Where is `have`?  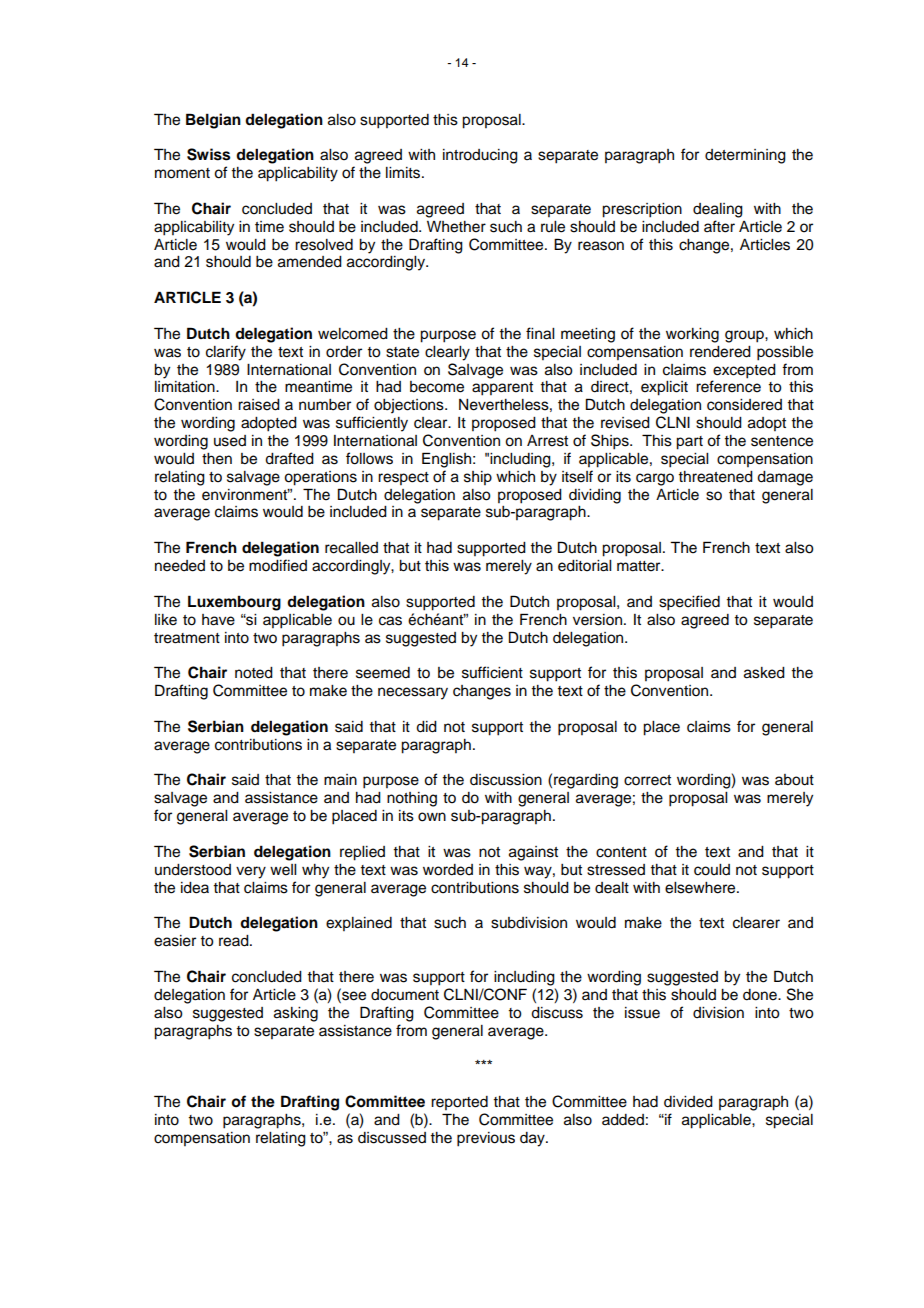
have is located at coordinates (218, 620).
